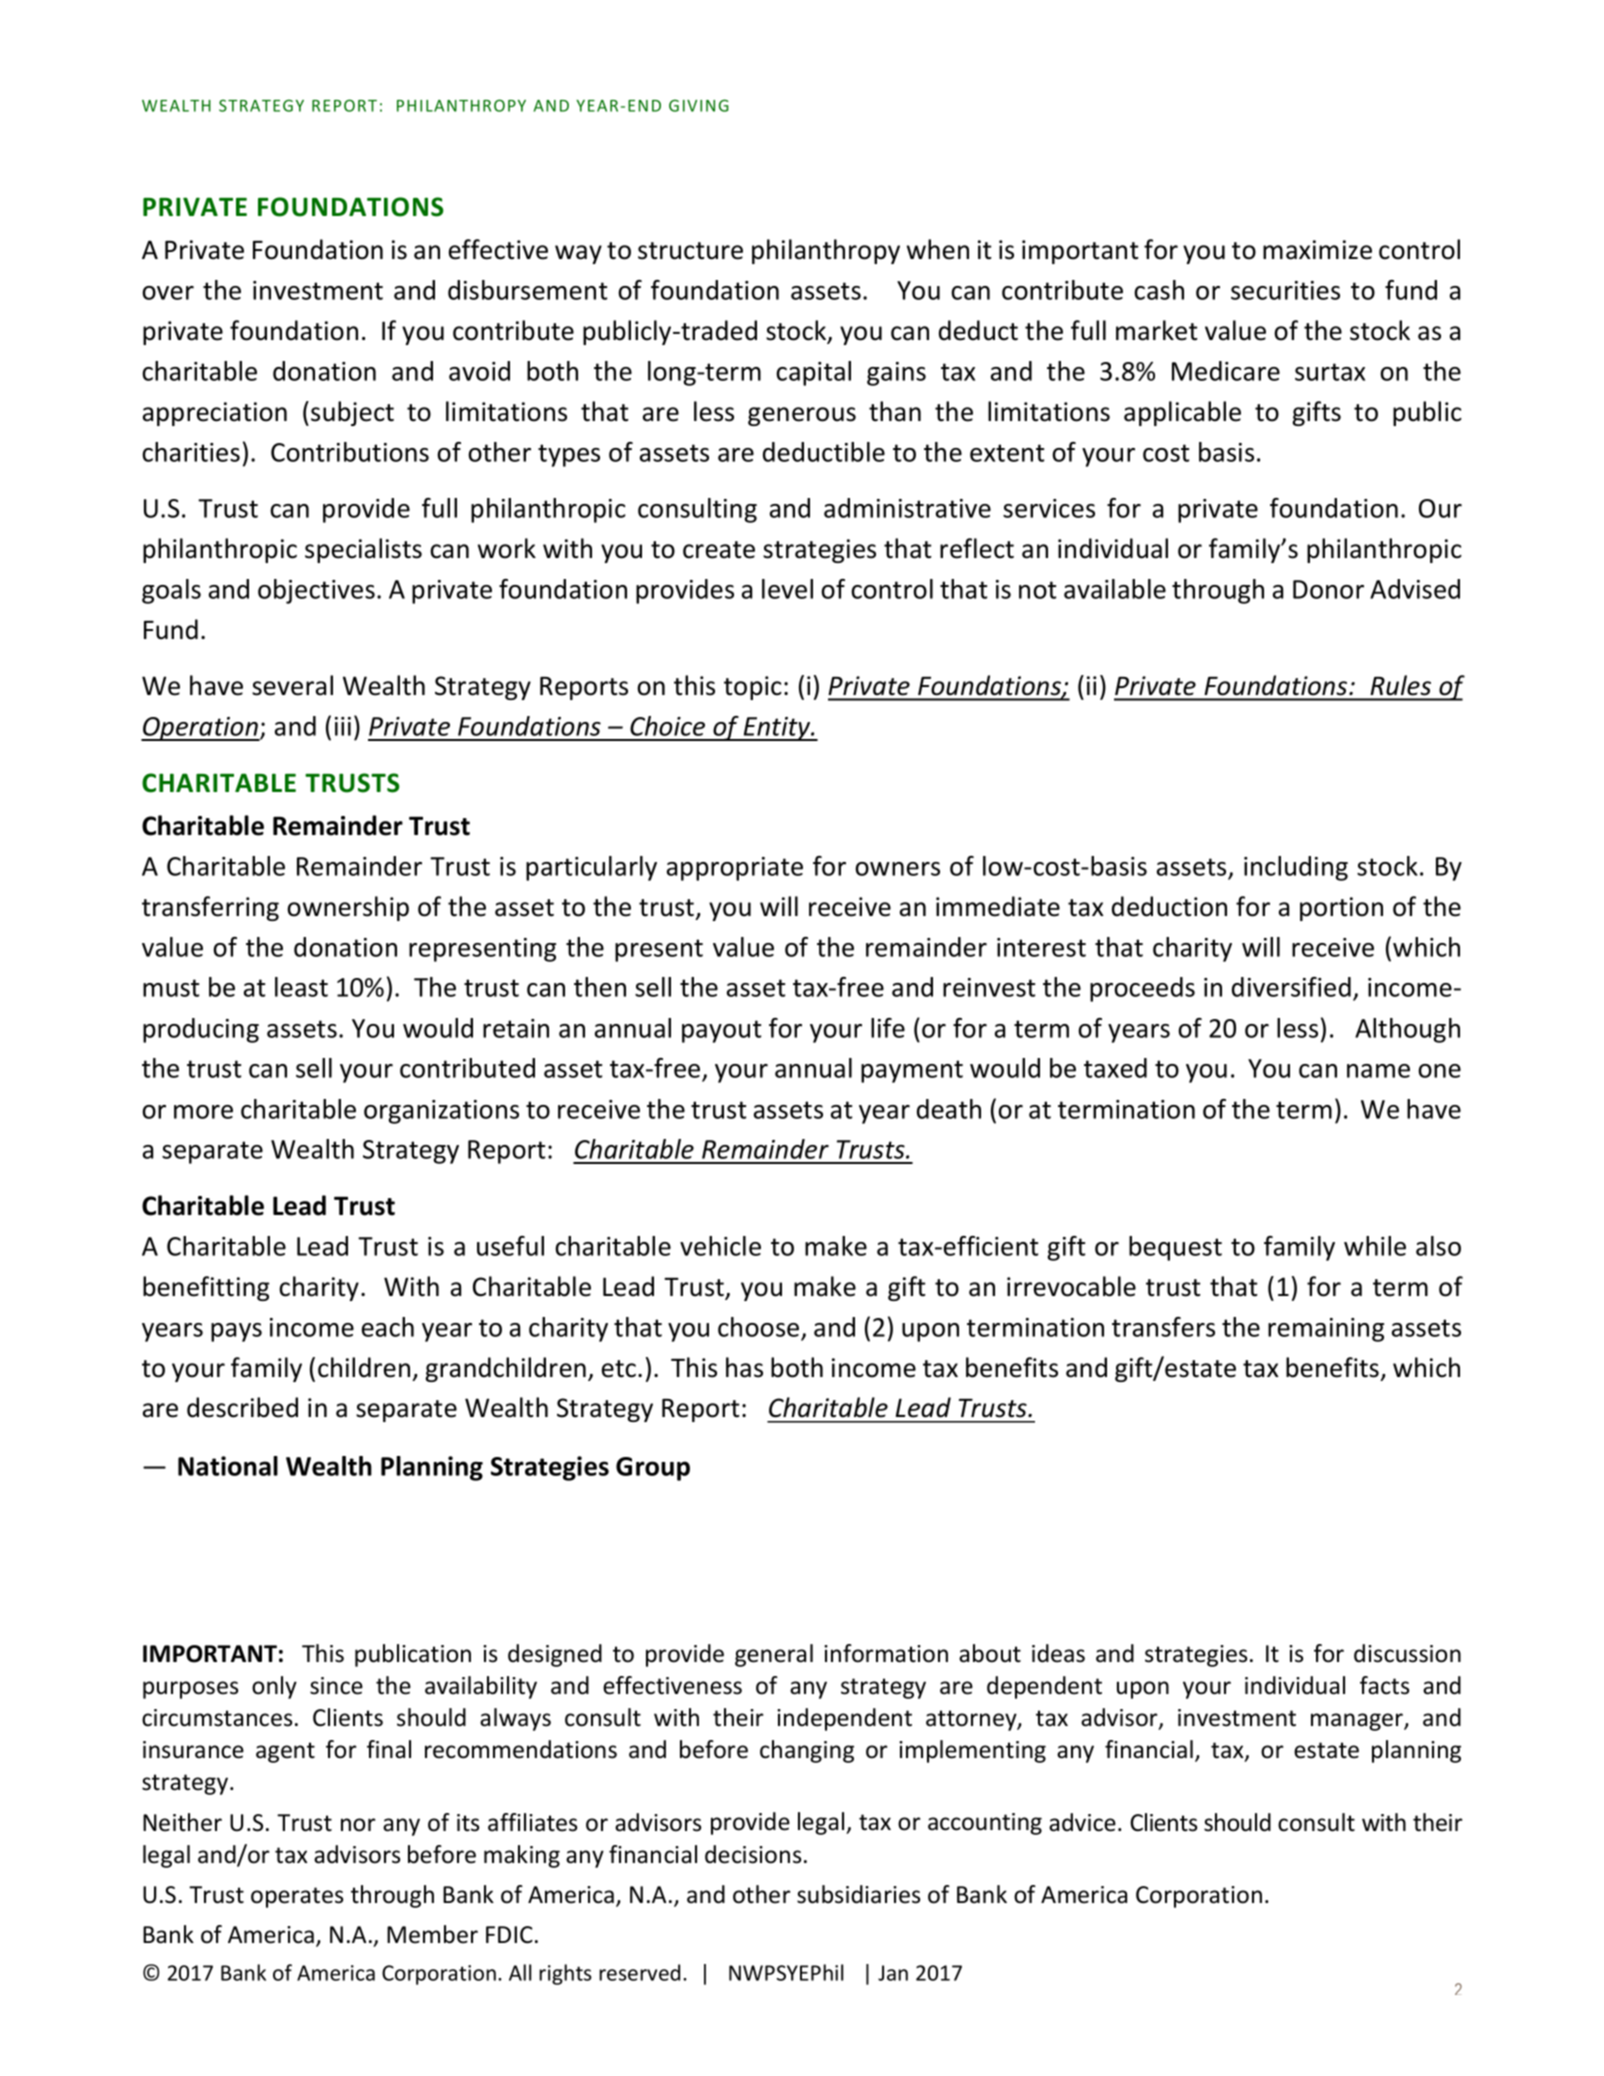 The image size is (1604, 2076). What do you see at coordinates (1326, 1330) in the screenshot?
I see `remaining` at bounding box center [1326, 1330].
